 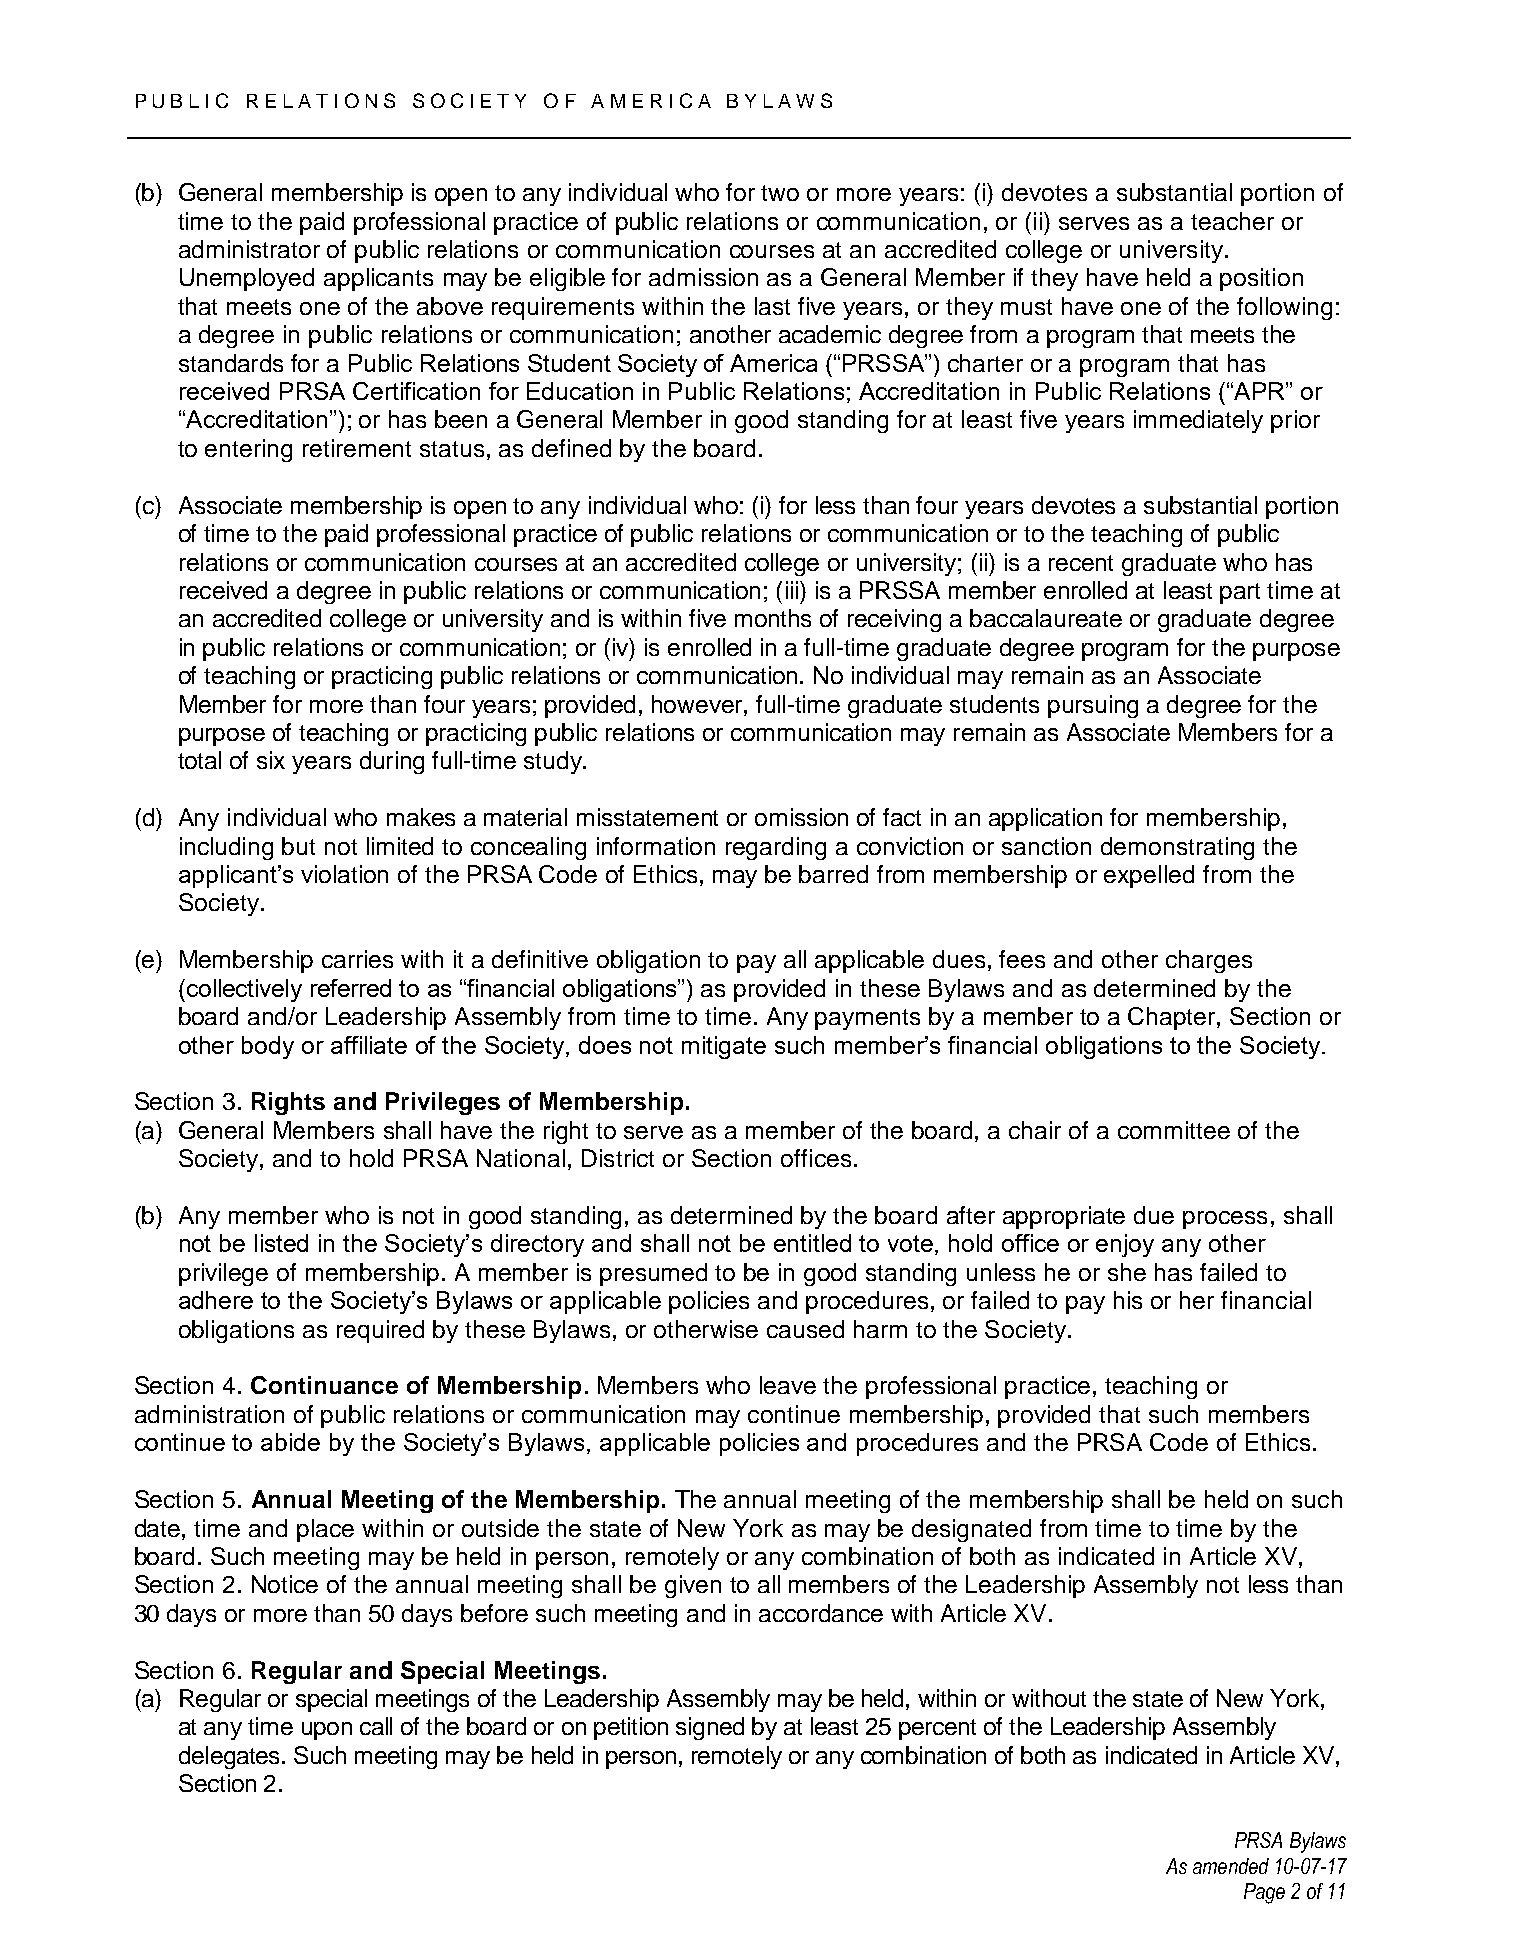 What do you see at coordinates (710, 1728) in the page?
I see `signed` at bounding box center [710, 1728].
